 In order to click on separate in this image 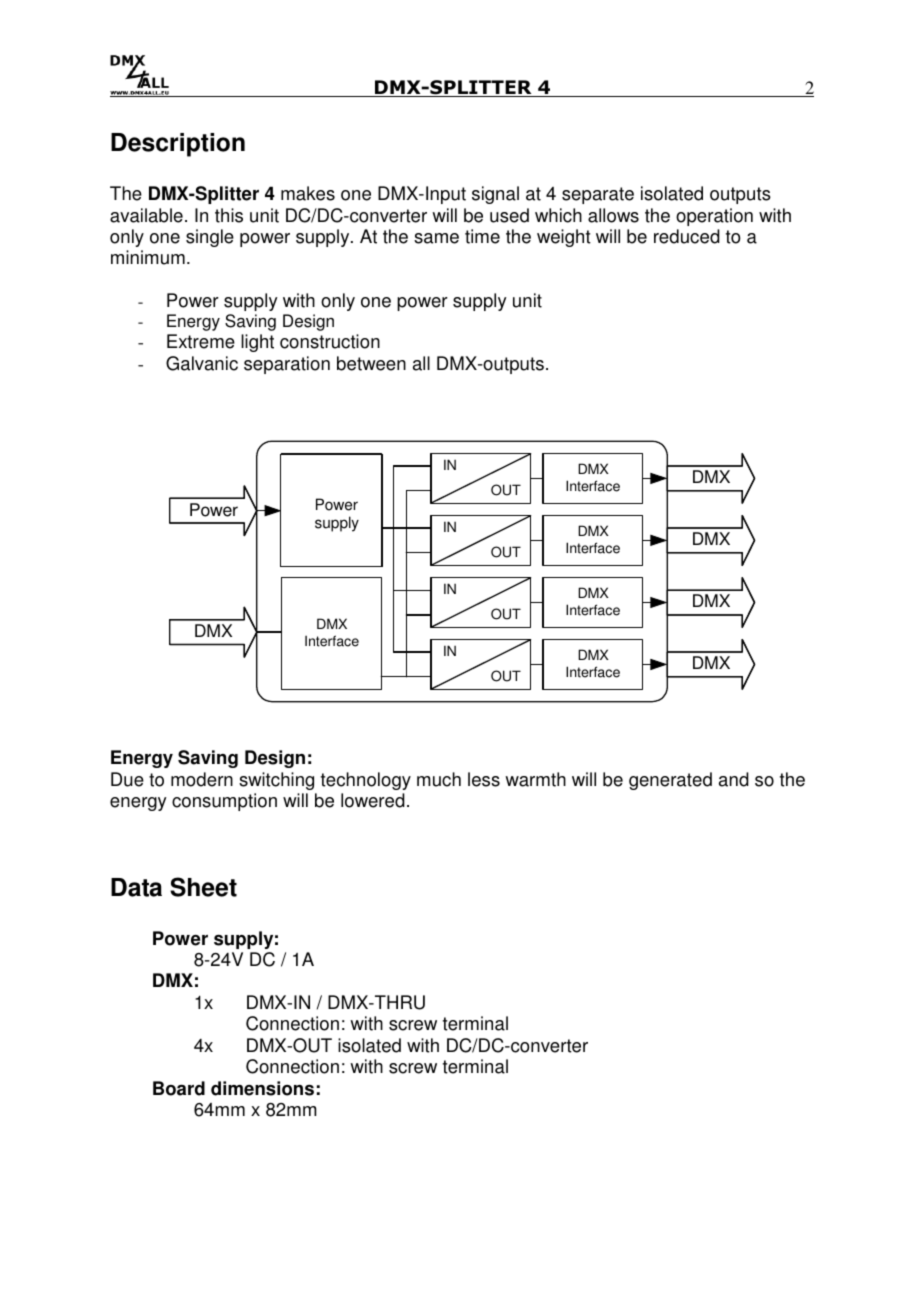, I will do `click(598, 195)`.
